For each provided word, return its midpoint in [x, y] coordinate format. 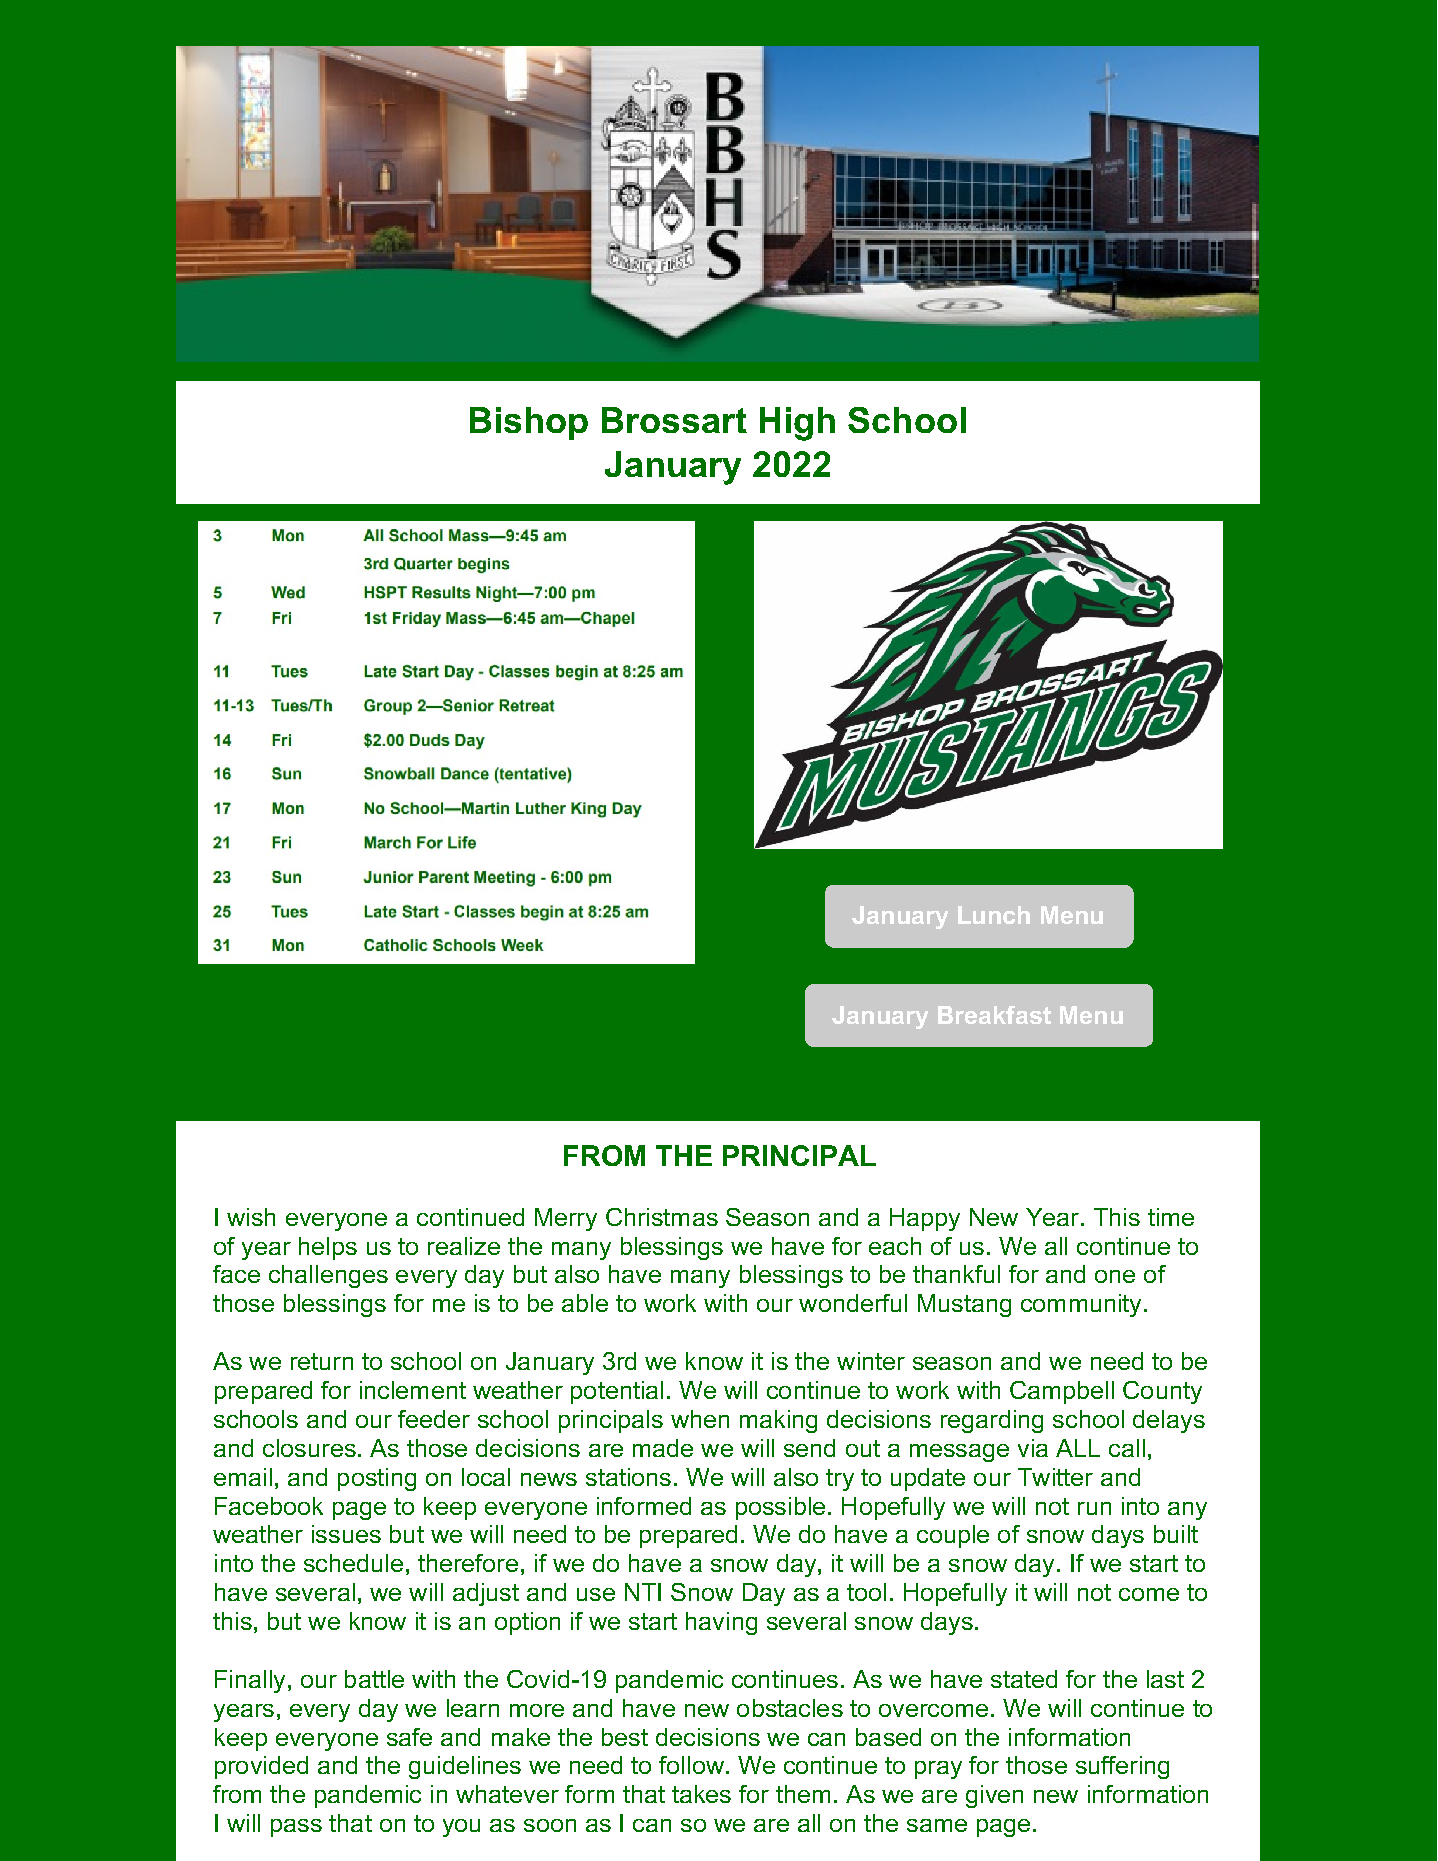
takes [701, 1794]
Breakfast [994, 1015]
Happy [925, 1219]
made [663, 1448]
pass [296, 1828]
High [797, 424]
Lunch [994, 915]
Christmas [662, 1217]
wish [251, 1217]
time [1171, 1217]
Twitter [1055, 1477]
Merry [566, 1219]
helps [328, 1248]
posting [377, 1479]
